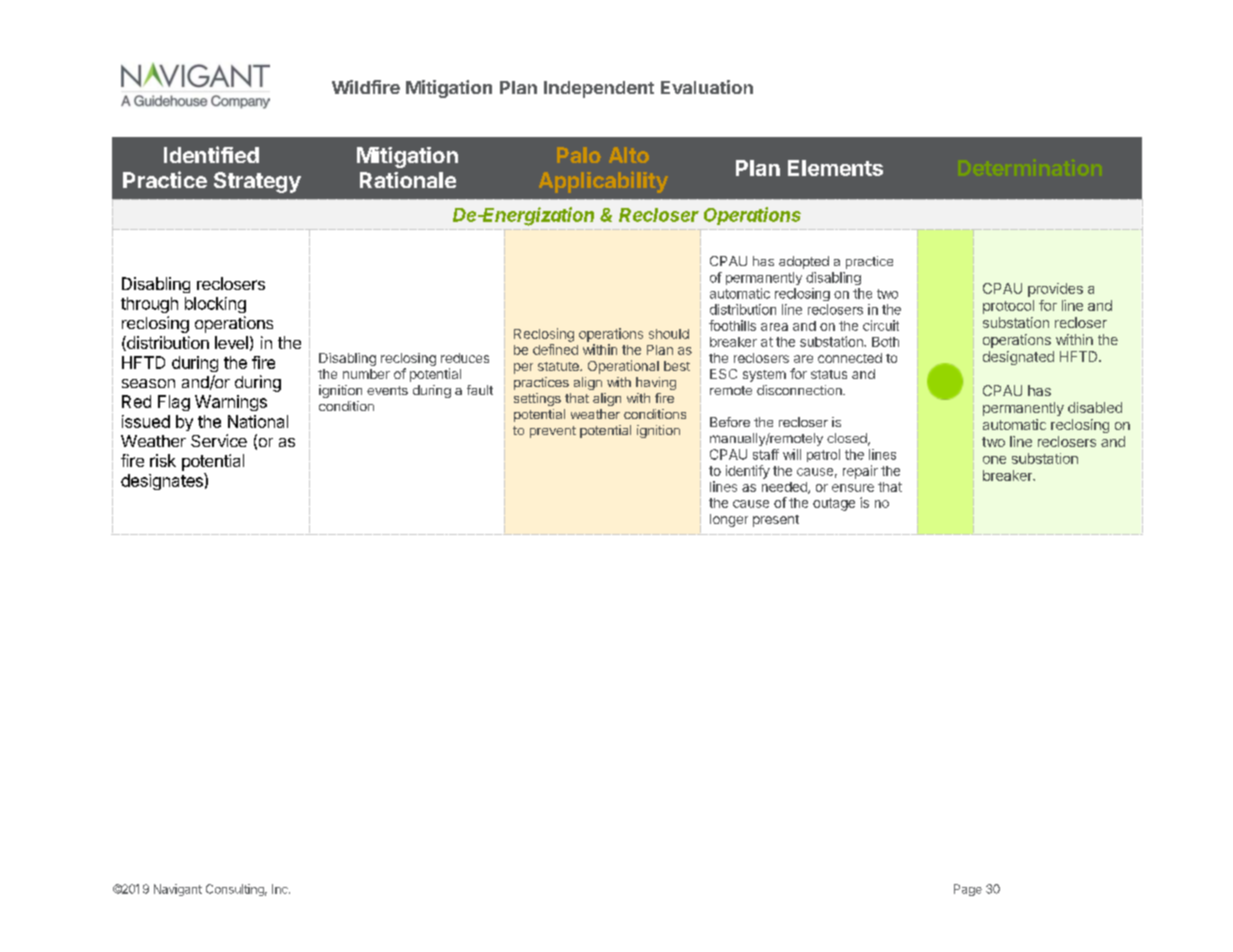 This page has width=1233, height=952. I want to click on Inc, so click(281, 889).
